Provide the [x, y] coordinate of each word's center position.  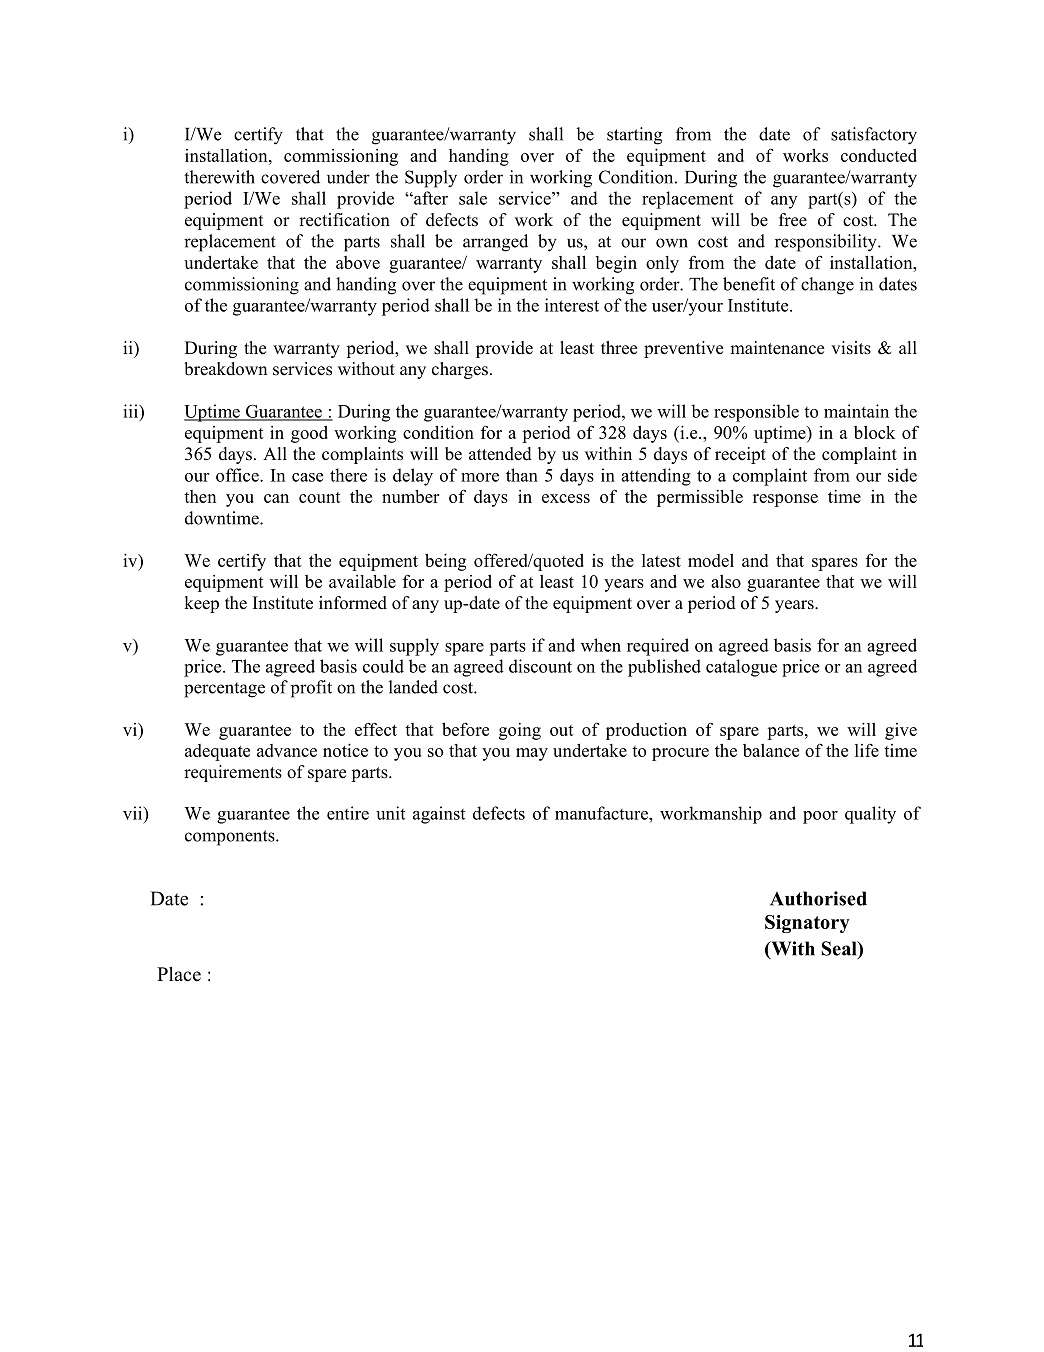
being [445, 562]
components [231, 838]
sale [473, 198]
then [200, 496]
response [785, 500]
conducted [879, 155]
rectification [344, 220]
